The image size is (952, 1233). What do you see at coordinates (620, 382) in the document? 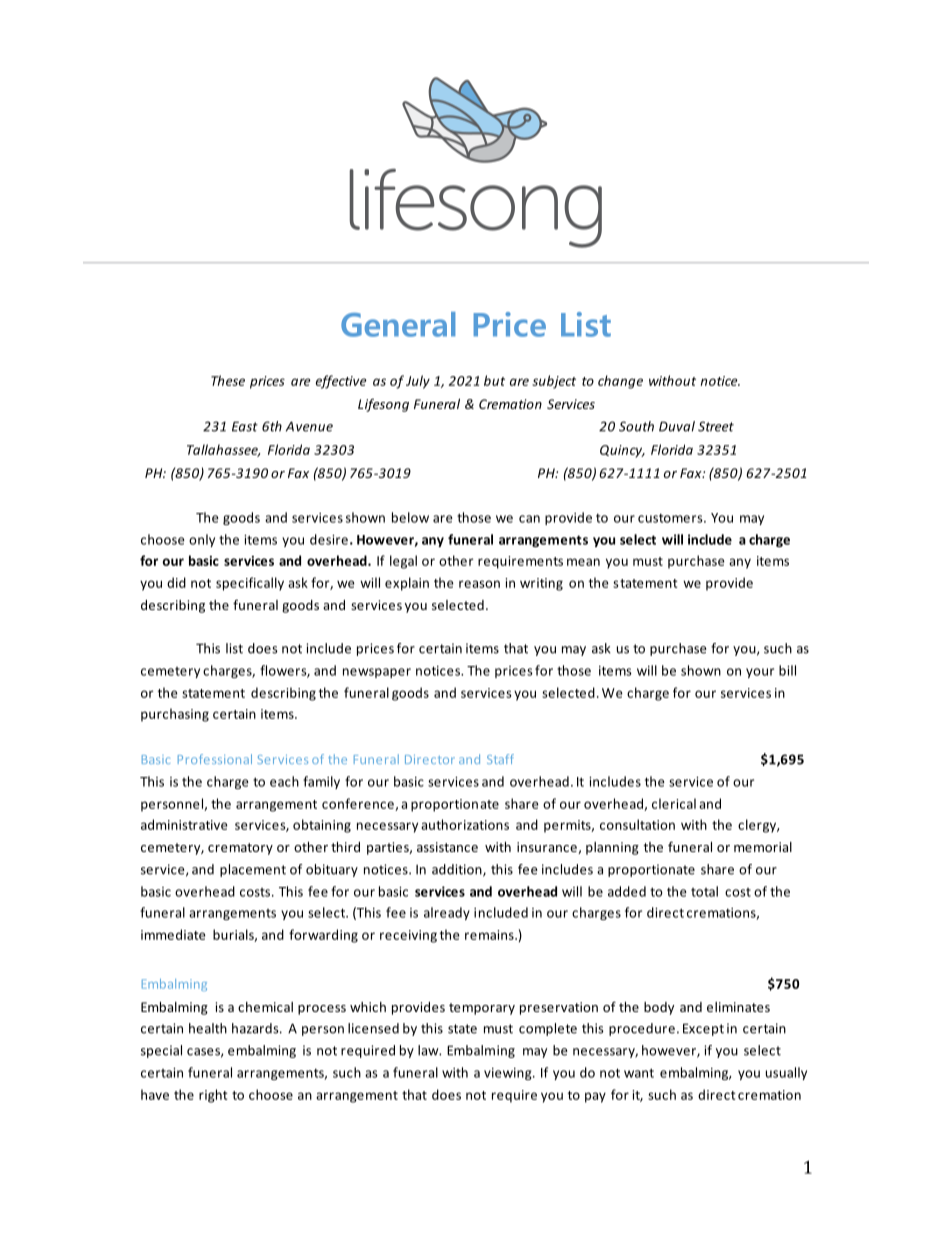
I see `change` at bounding box center [620, 382].
